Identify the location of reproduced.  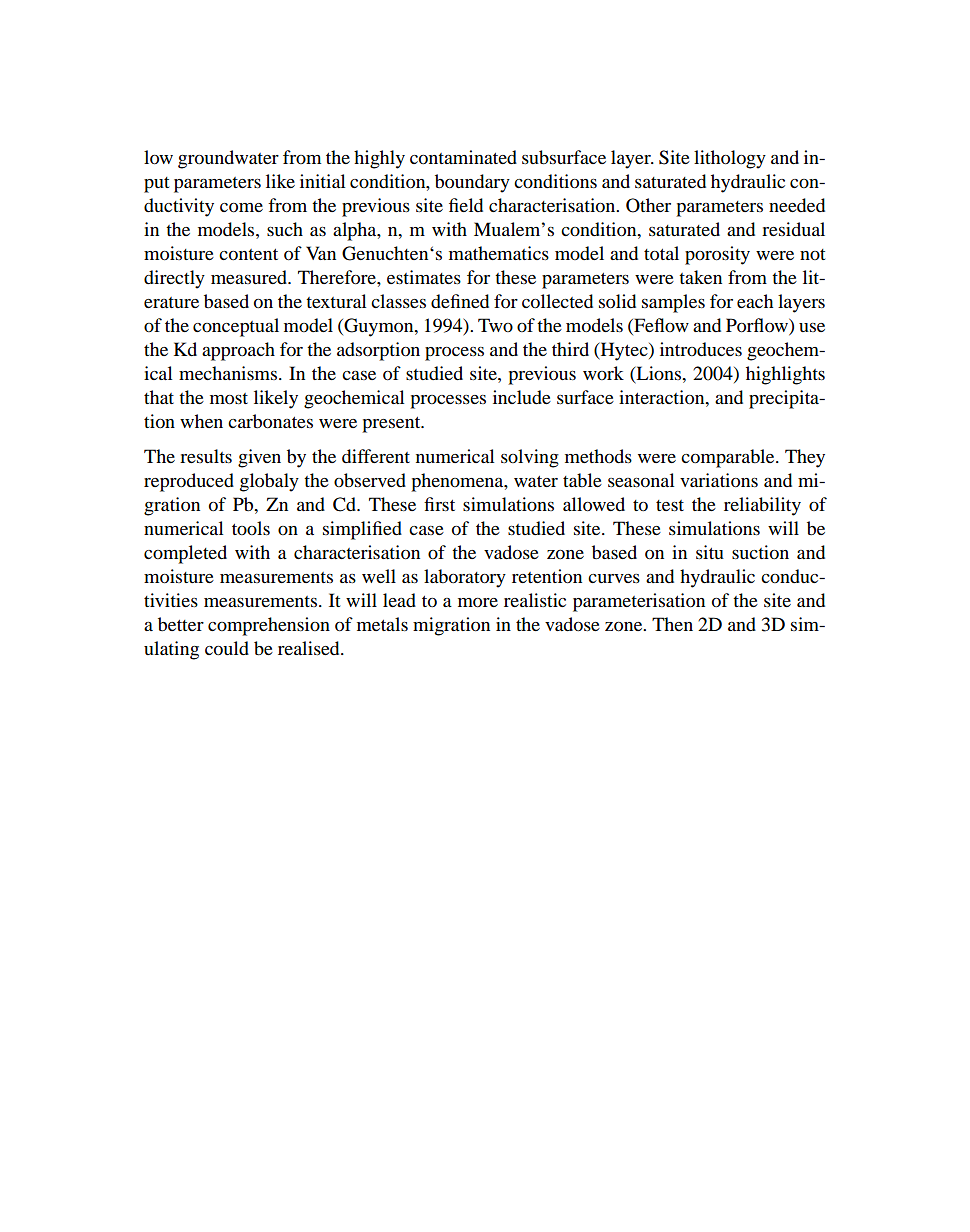
(189, 482).
